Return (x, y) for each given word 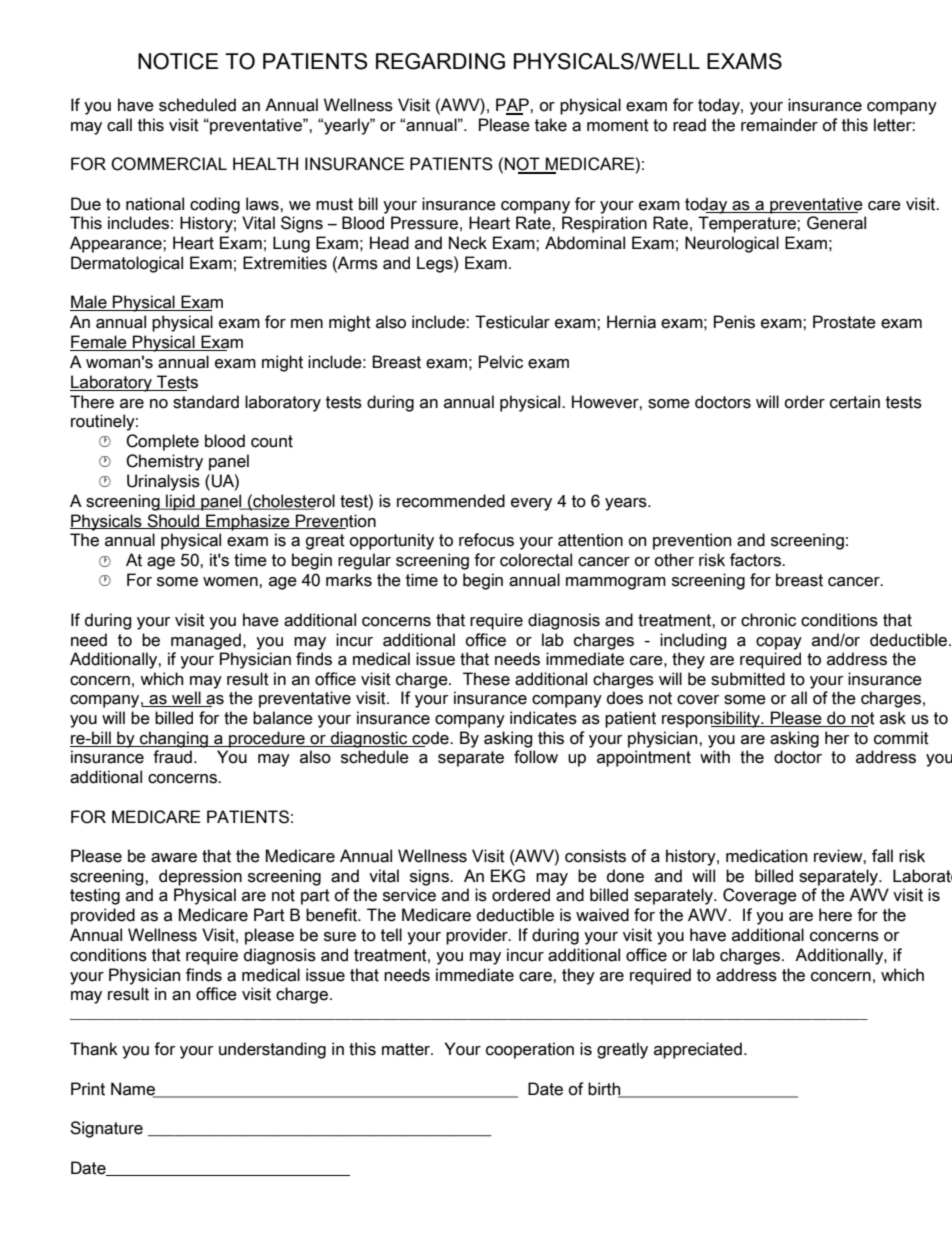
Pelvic (501, 362)
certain (855, 402)
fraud (172, 757)
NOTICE (178, 61)
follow (536, 757)
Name (134, 1089)
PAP (513, 106)
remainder (779, 125)
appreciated (698, 1050)
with (715, 757)
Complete (162, 442)
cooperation (530, 1050)
